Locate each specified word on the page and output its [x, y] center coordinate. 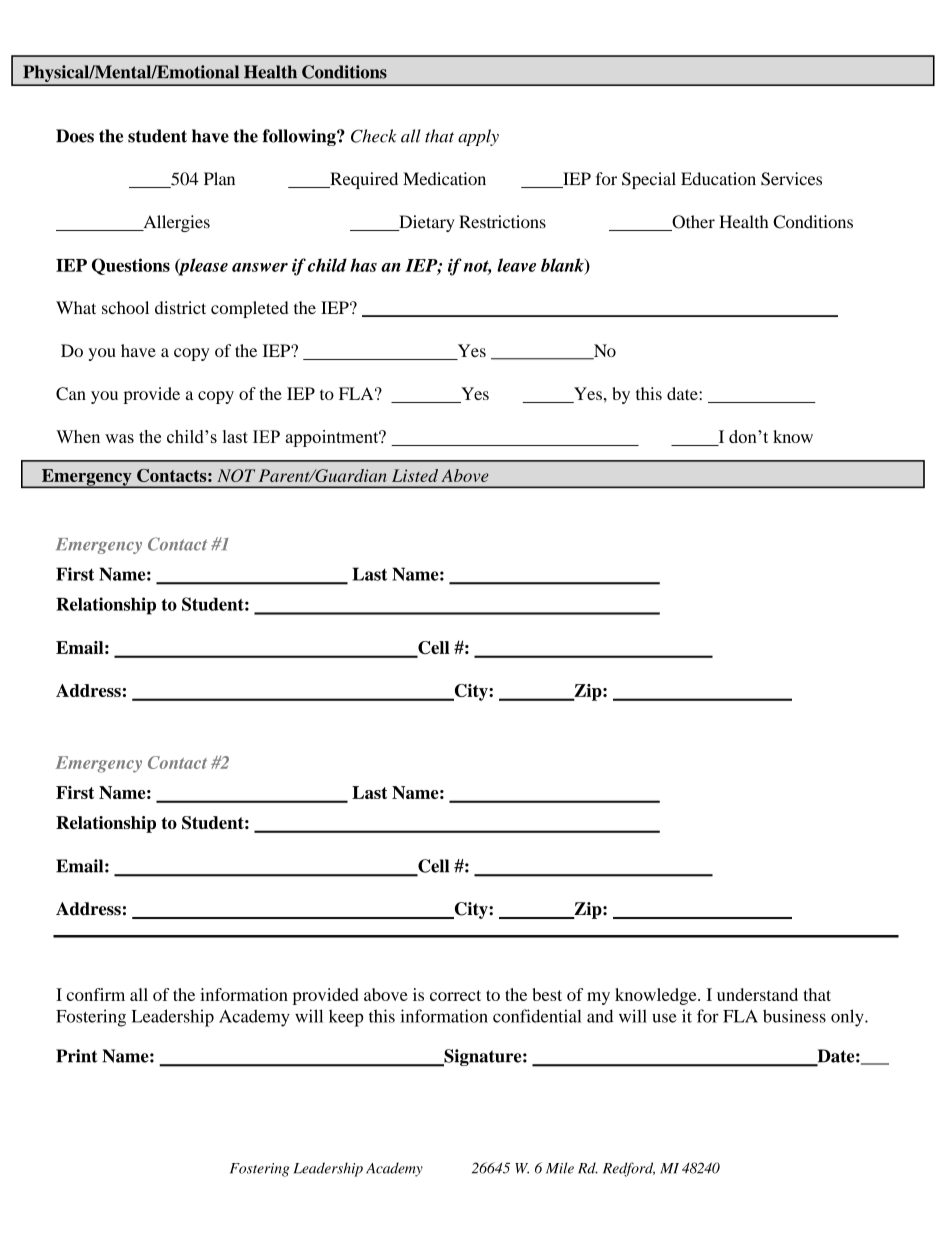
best [547, 994]
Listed [415, 475]
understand [757, 994]
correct [455, 995]
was [119, 438]
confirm [96, 994]
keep [346, 1018]
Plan [219, 178]
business [794, 1016]
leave [516, 265]
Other [692, 223]
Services [791, 179]
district [180, 307]
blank [563, 266]
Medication [444, 179]
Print [77, 1056]
